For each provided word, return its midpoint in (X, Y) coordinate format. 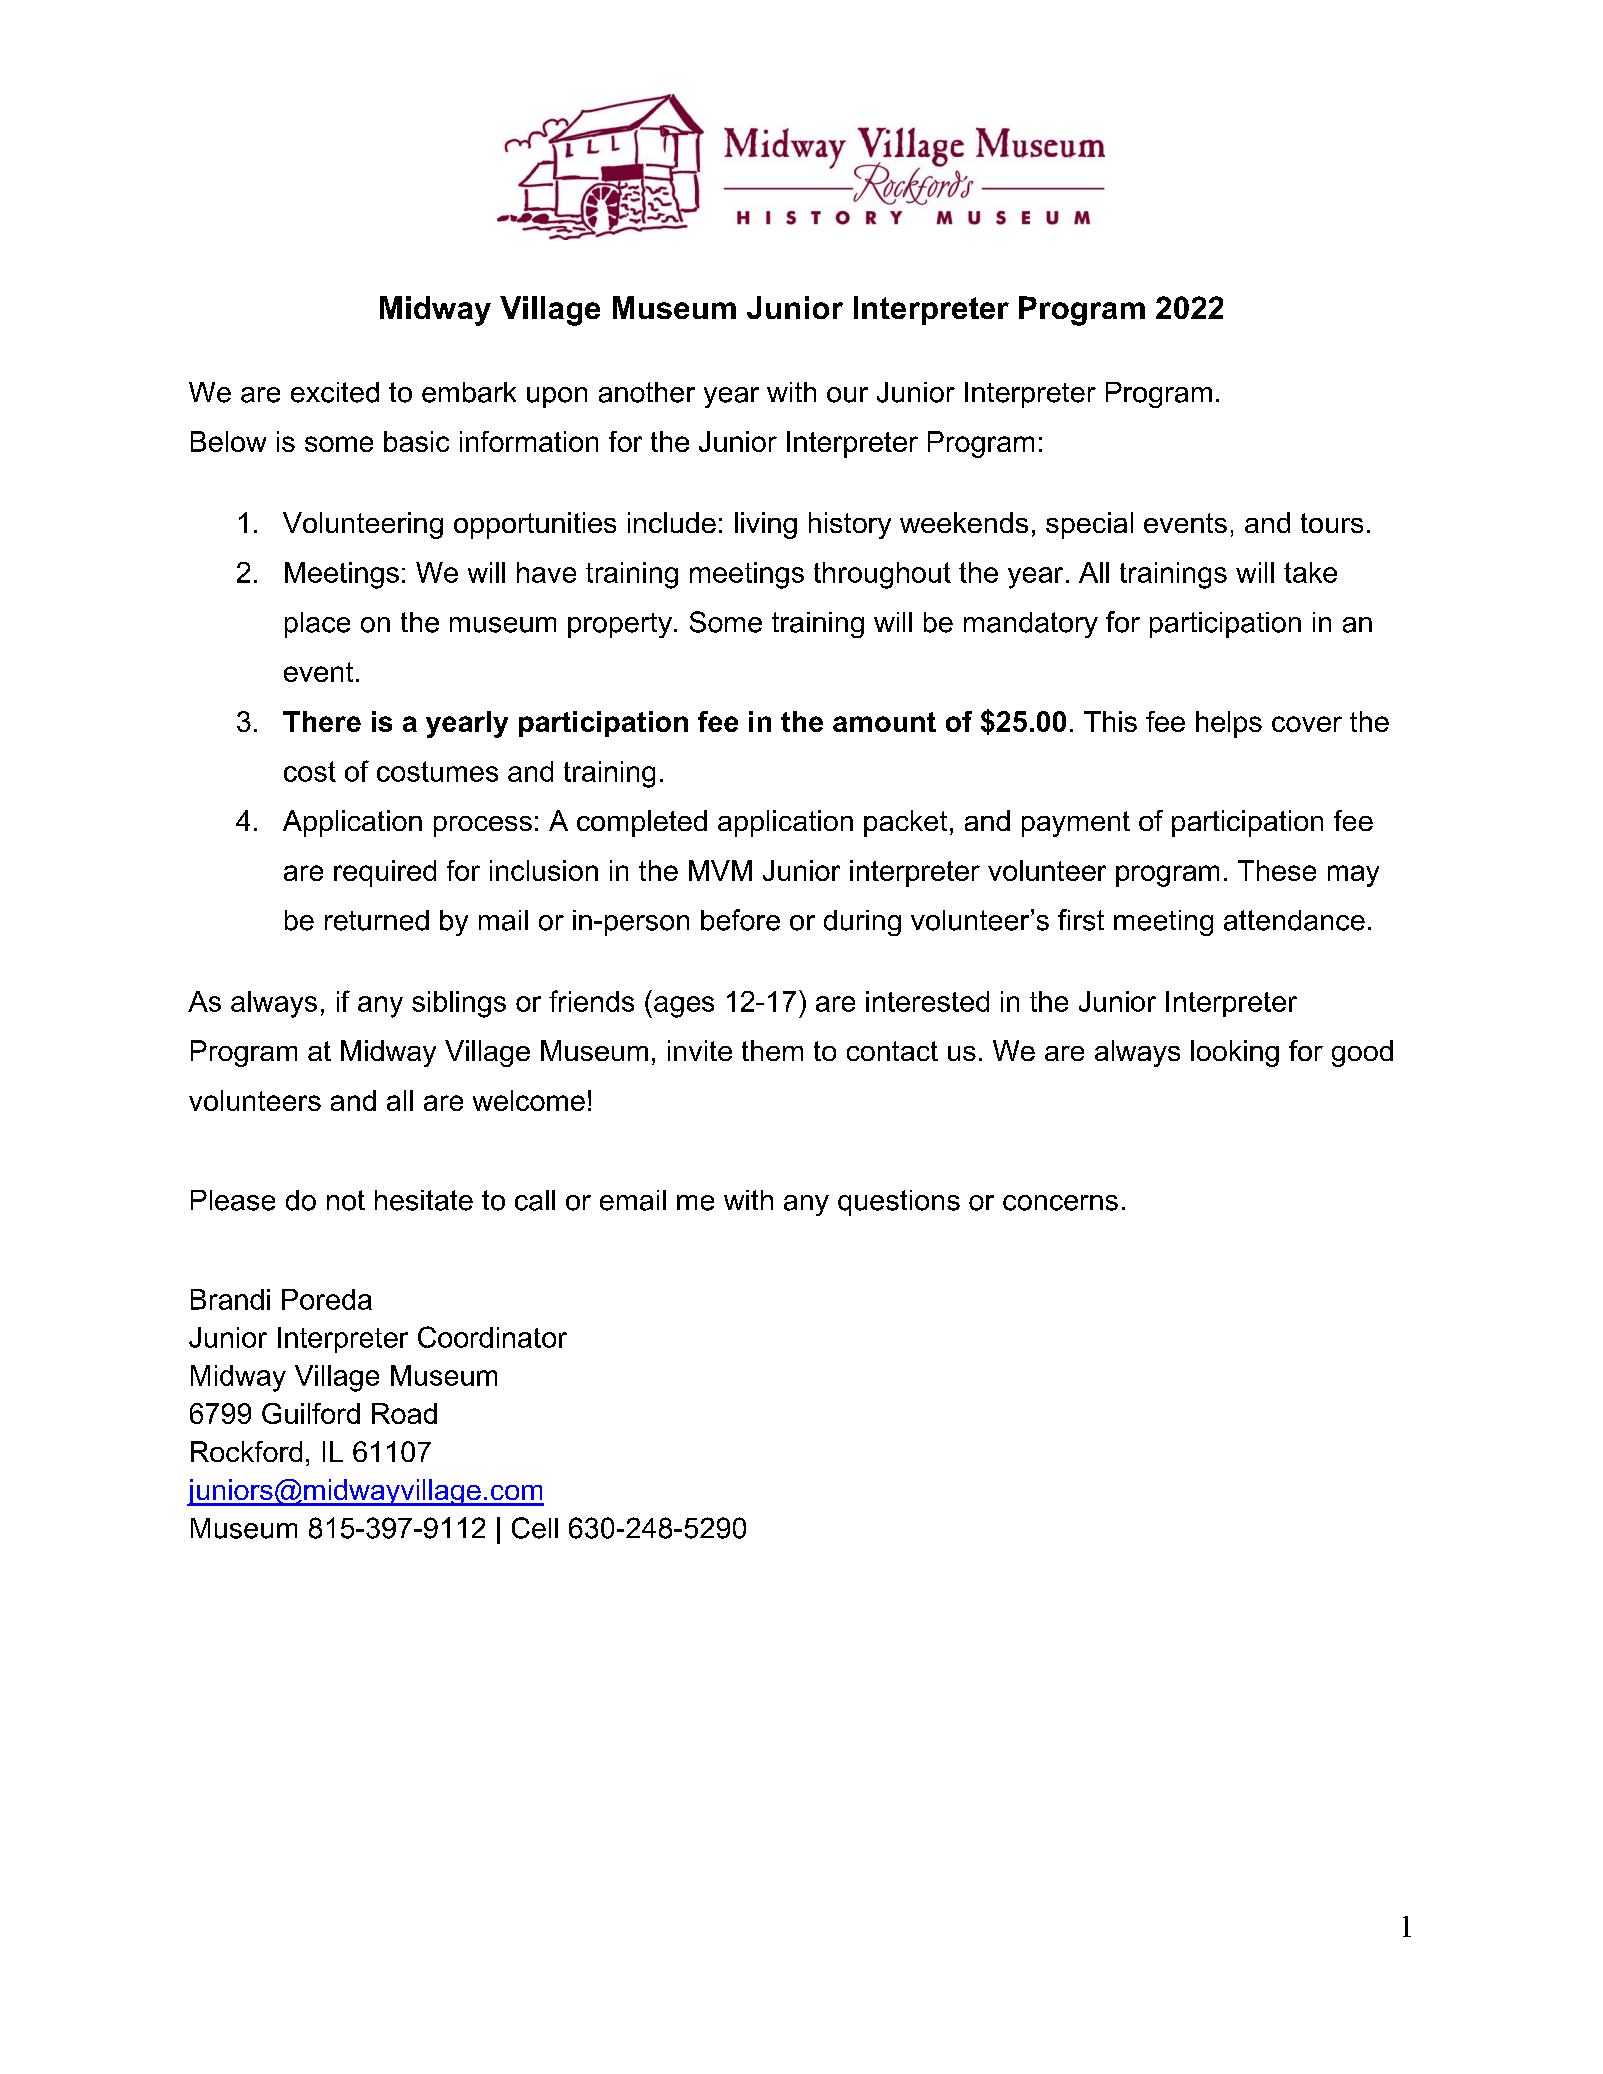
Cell (535, 1528)
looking (1235, 1053)
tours (1332, 523)
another (647, 392)
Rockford (246, 1451)
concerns (1060, 1203)
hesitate (424, 1200)
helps (1229, 724)
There (322, 721)
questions (899, 1203)
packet (905, 823)
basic (416, 441)
